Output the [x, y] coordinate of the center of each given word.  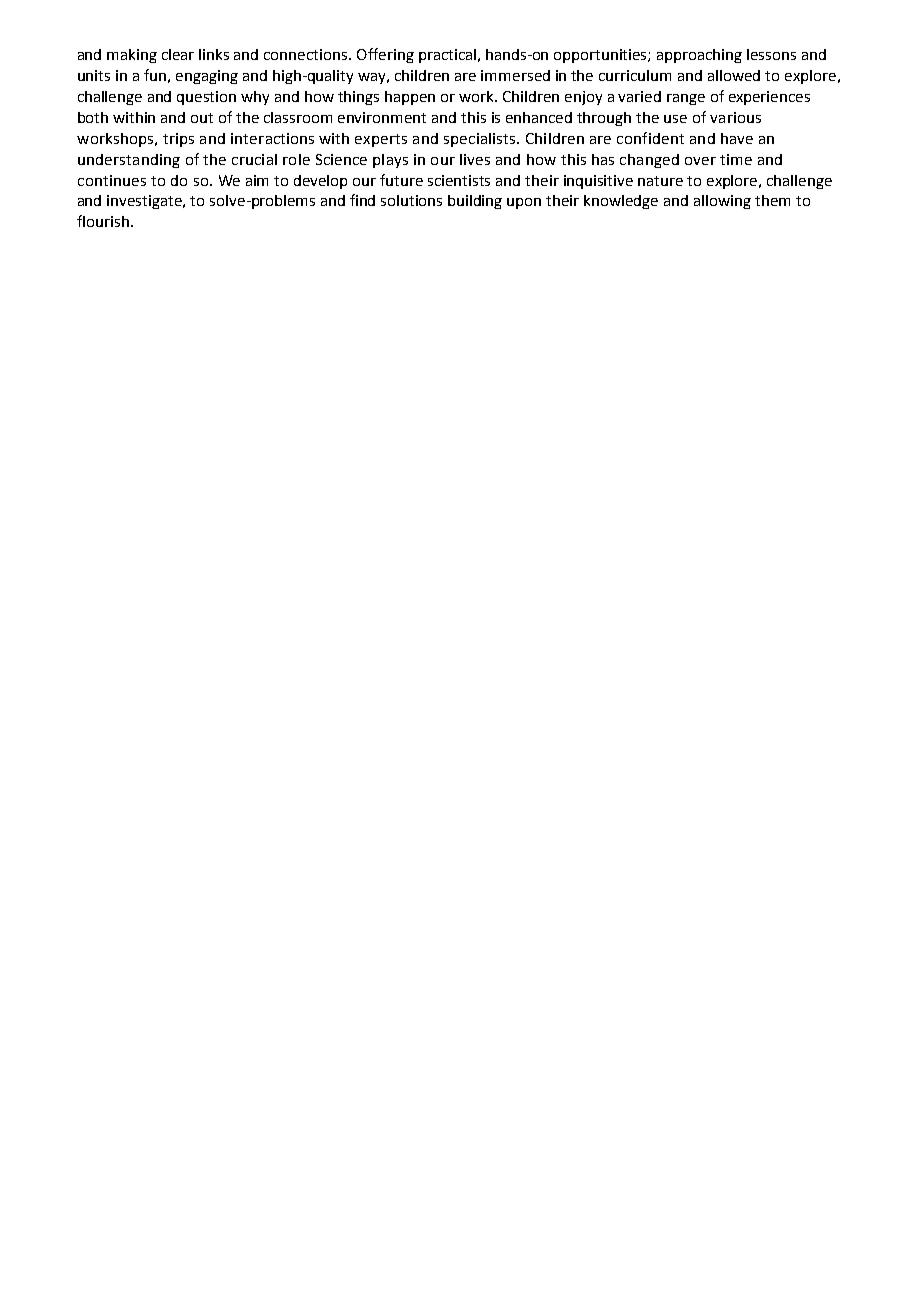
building [475, 202]
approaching [699, 56]
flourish [103, 221]
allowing [722, 202]
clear [178, 54]
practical [447, 56]
